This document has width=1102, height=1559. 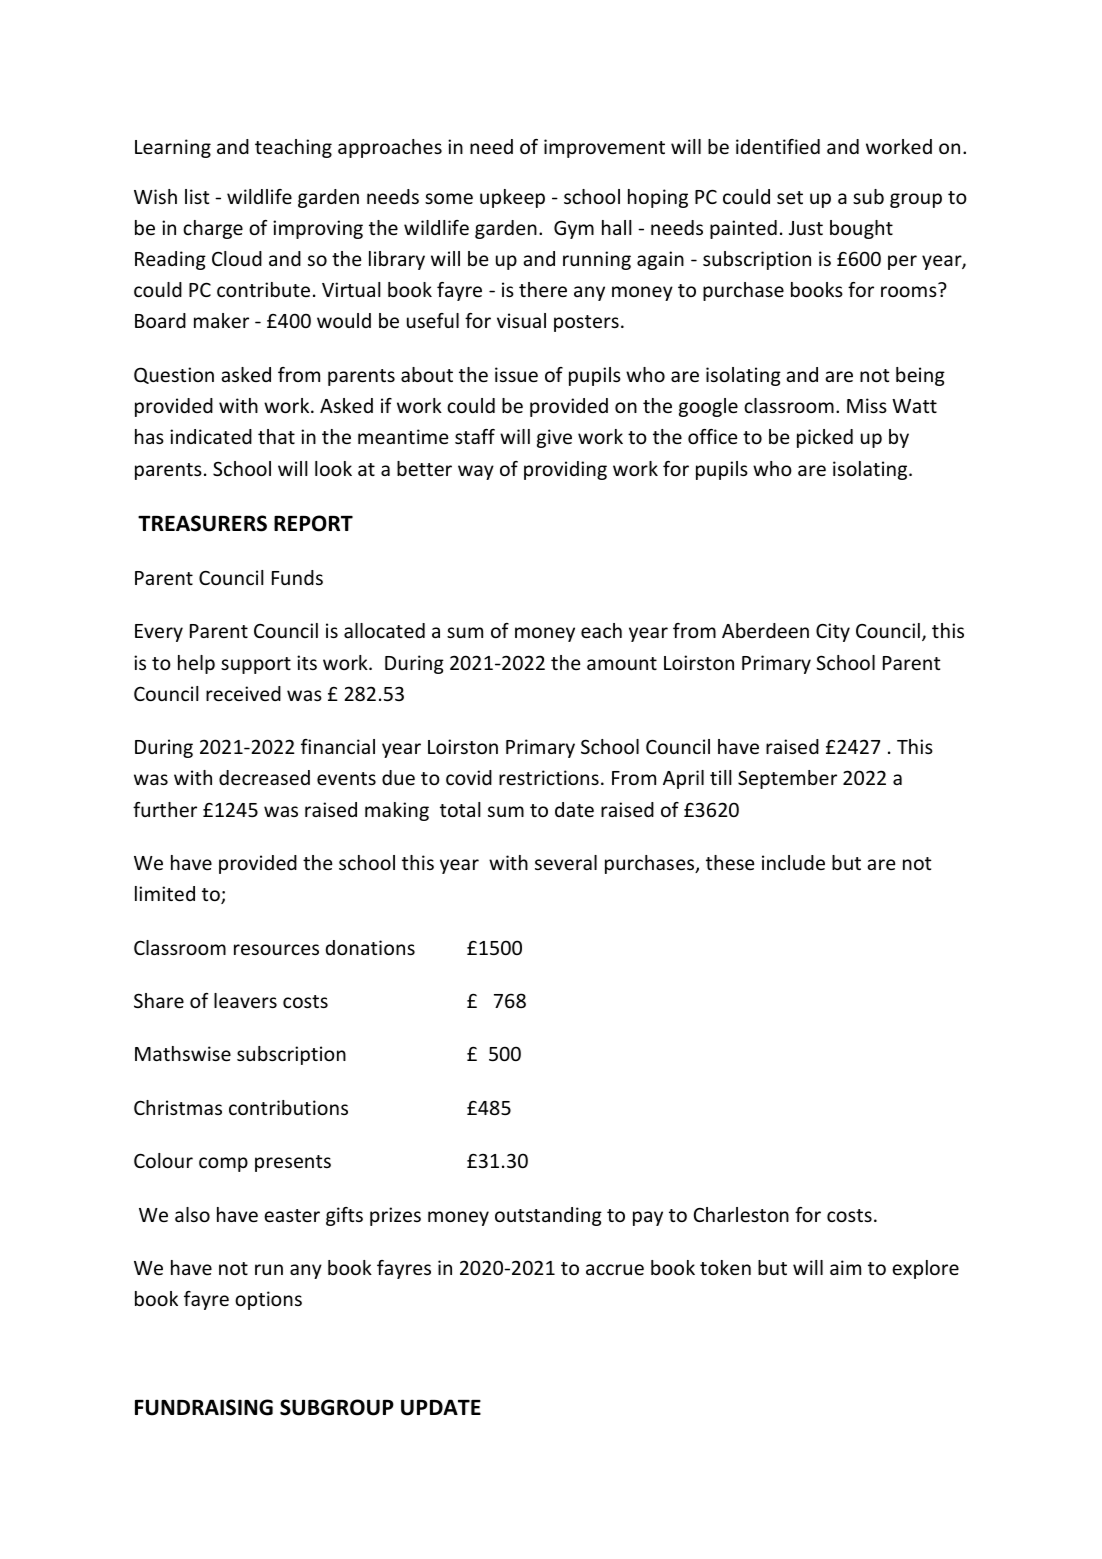 What do you see at coordinates (787, 779) in the document?
I see `September` at bounding box center [787, 779].
